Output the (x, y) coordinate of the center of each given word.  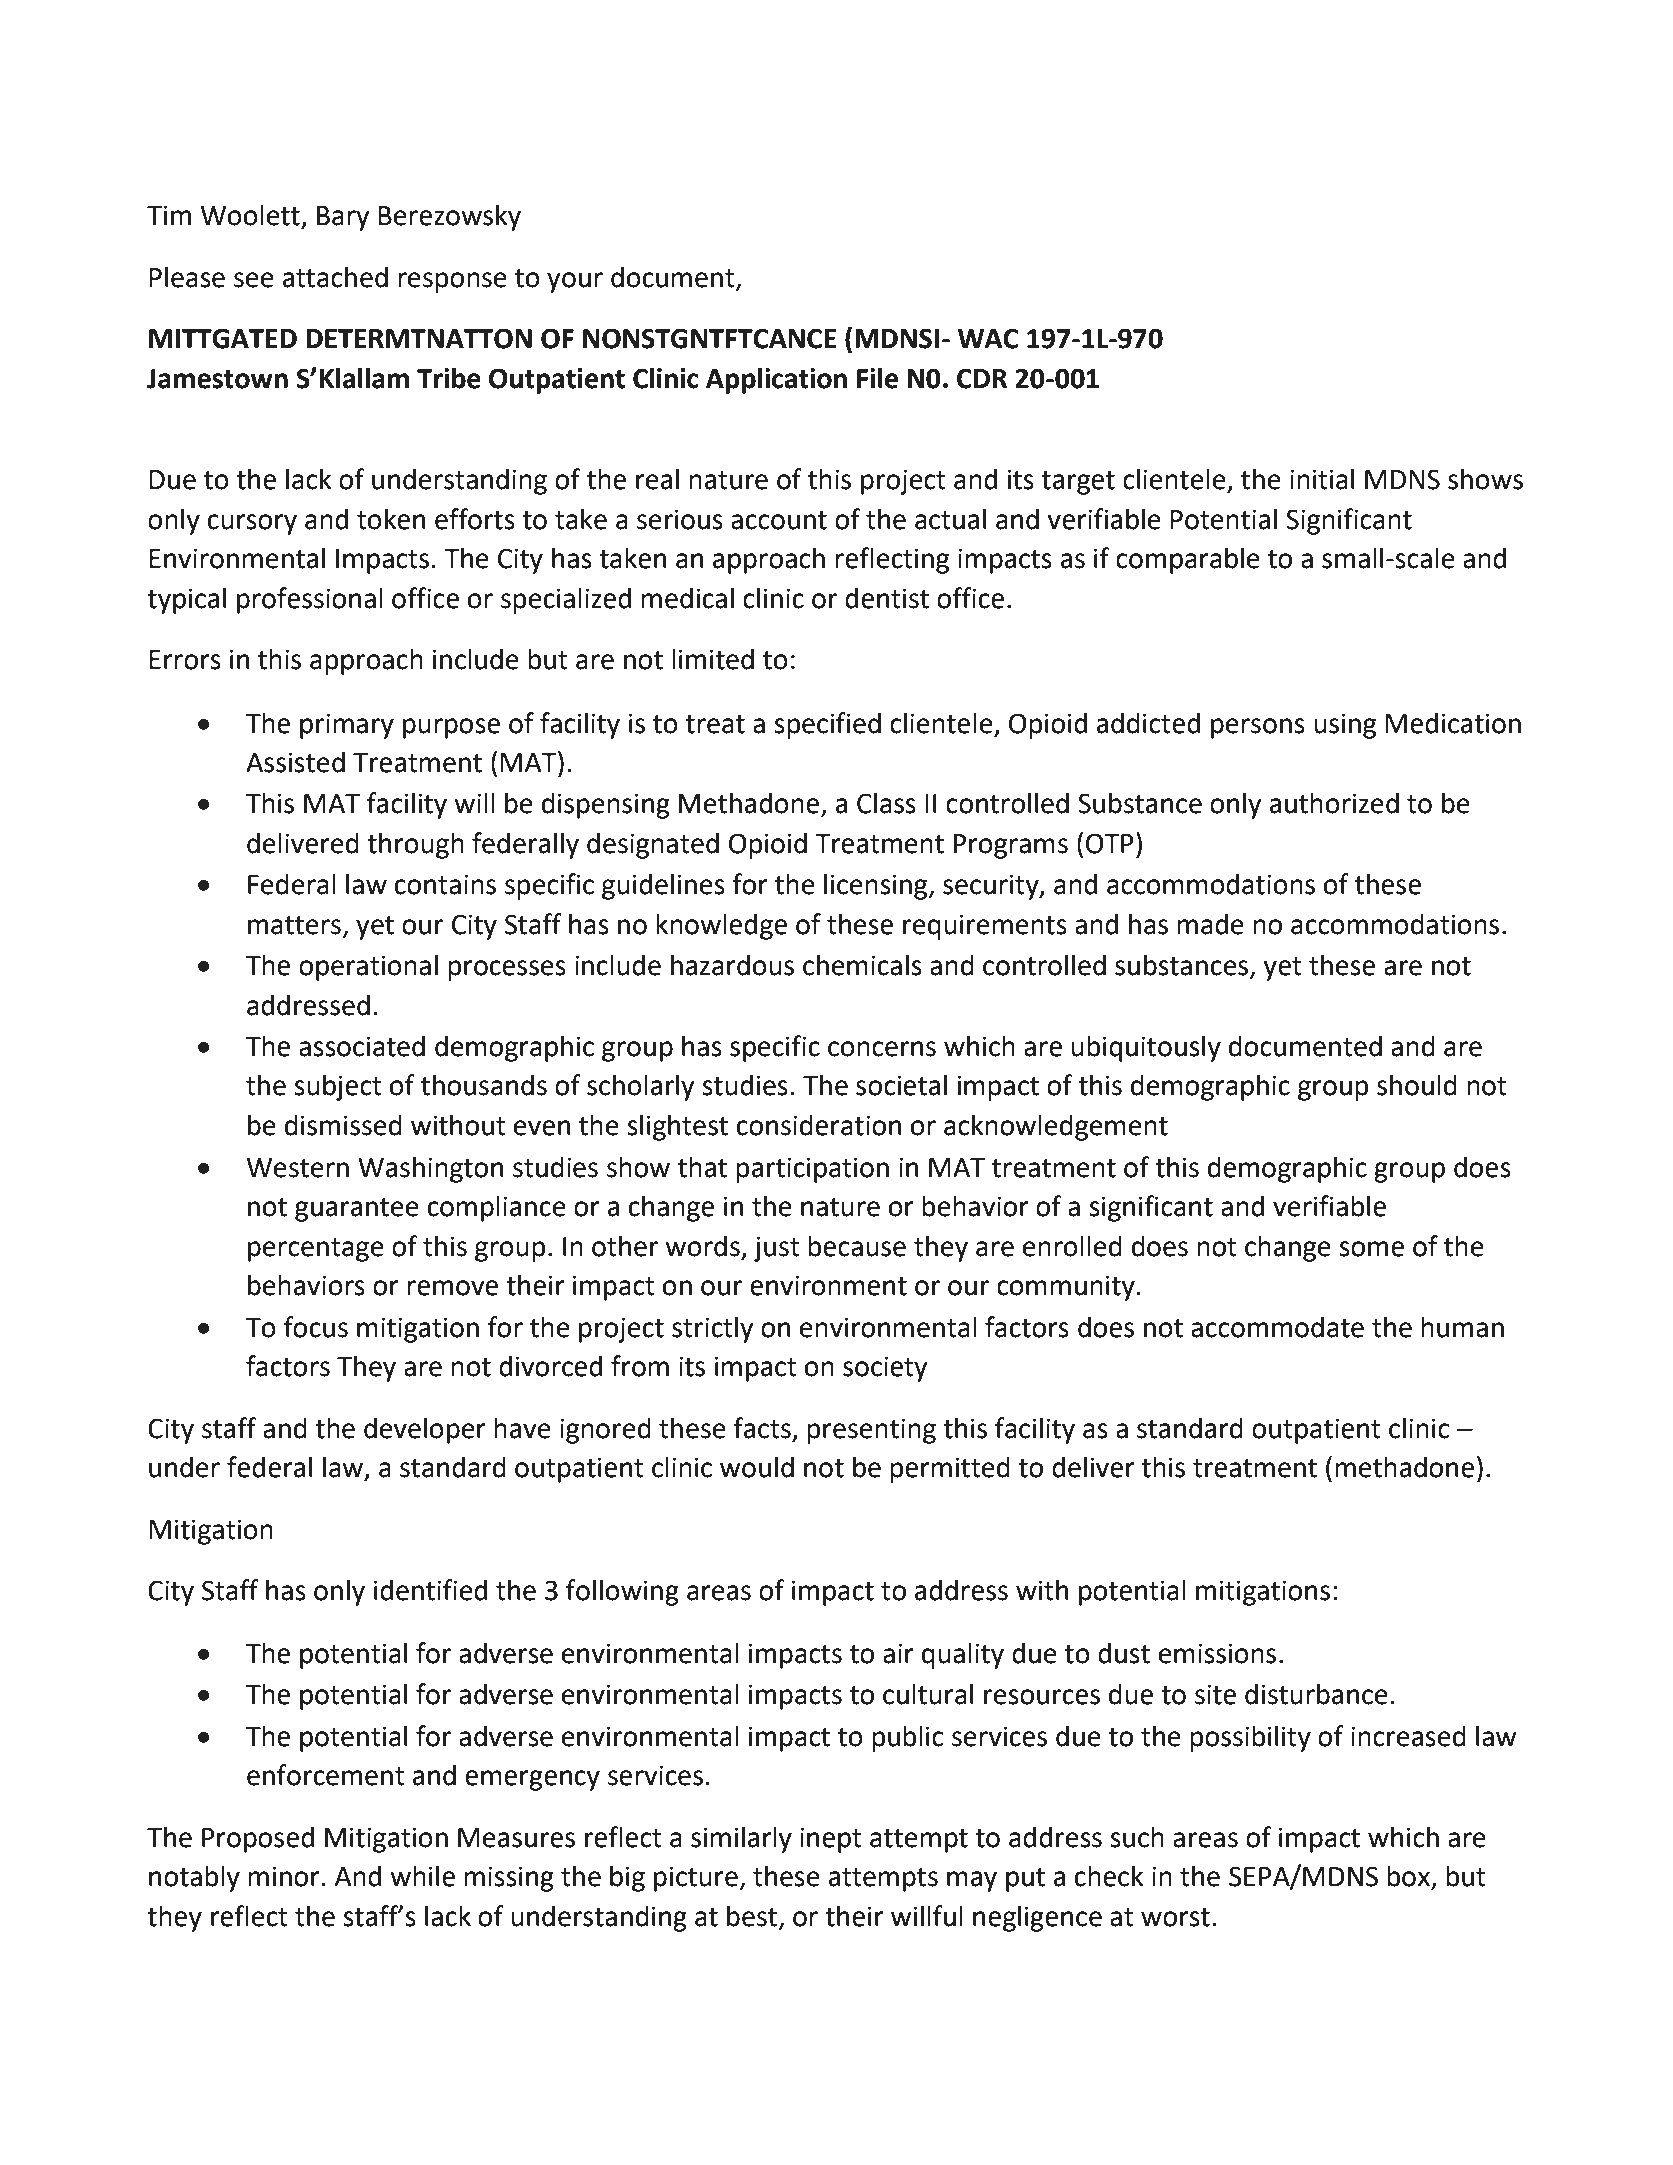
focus (316, 1327)
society (885, 1369)
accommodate (1277, 1327)
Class (886, 803)
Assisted (295, 762)
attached (335, 277)
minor (284, 1876)
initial (1322, 479)
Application (776, 380)
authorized (1334, 803)
